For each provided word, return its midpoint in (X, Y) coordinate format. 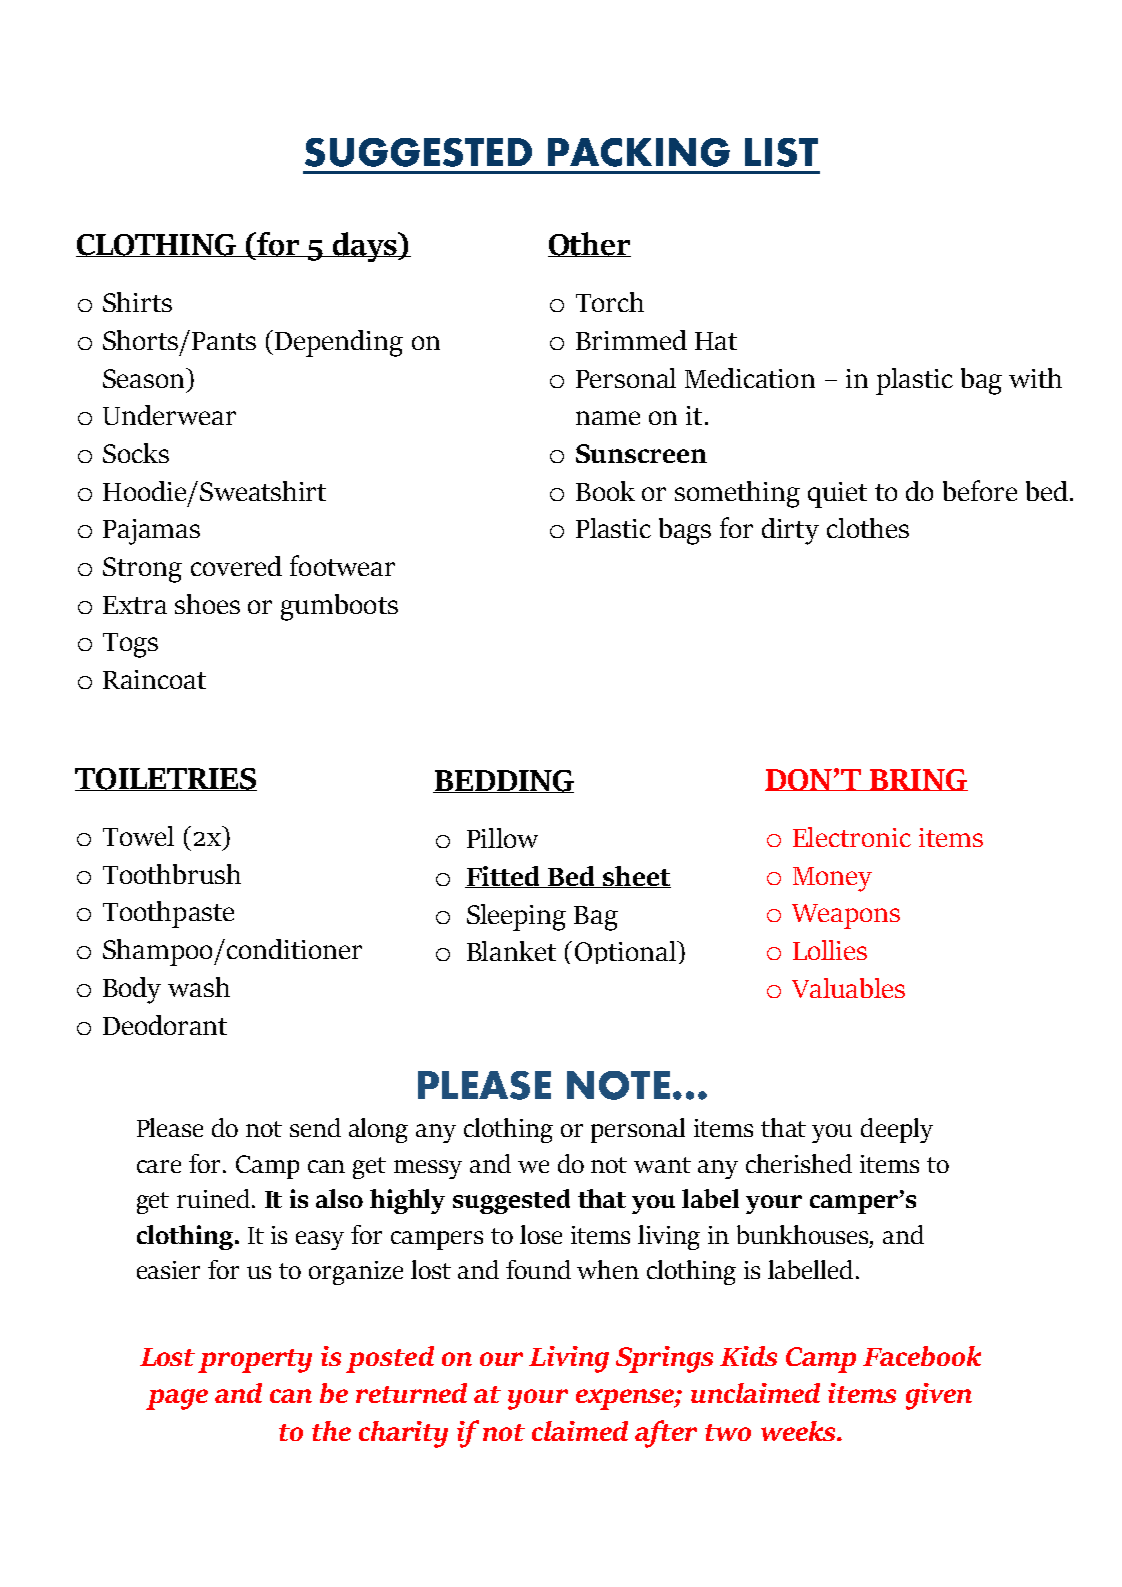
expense (626, 1399)
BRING (918, 780)
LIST (781, 152)
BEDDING (503, 781)
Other (589, 244)
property (255, 1361)
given (939, 1396)
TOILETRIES (166, 779)
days (365, 247)
